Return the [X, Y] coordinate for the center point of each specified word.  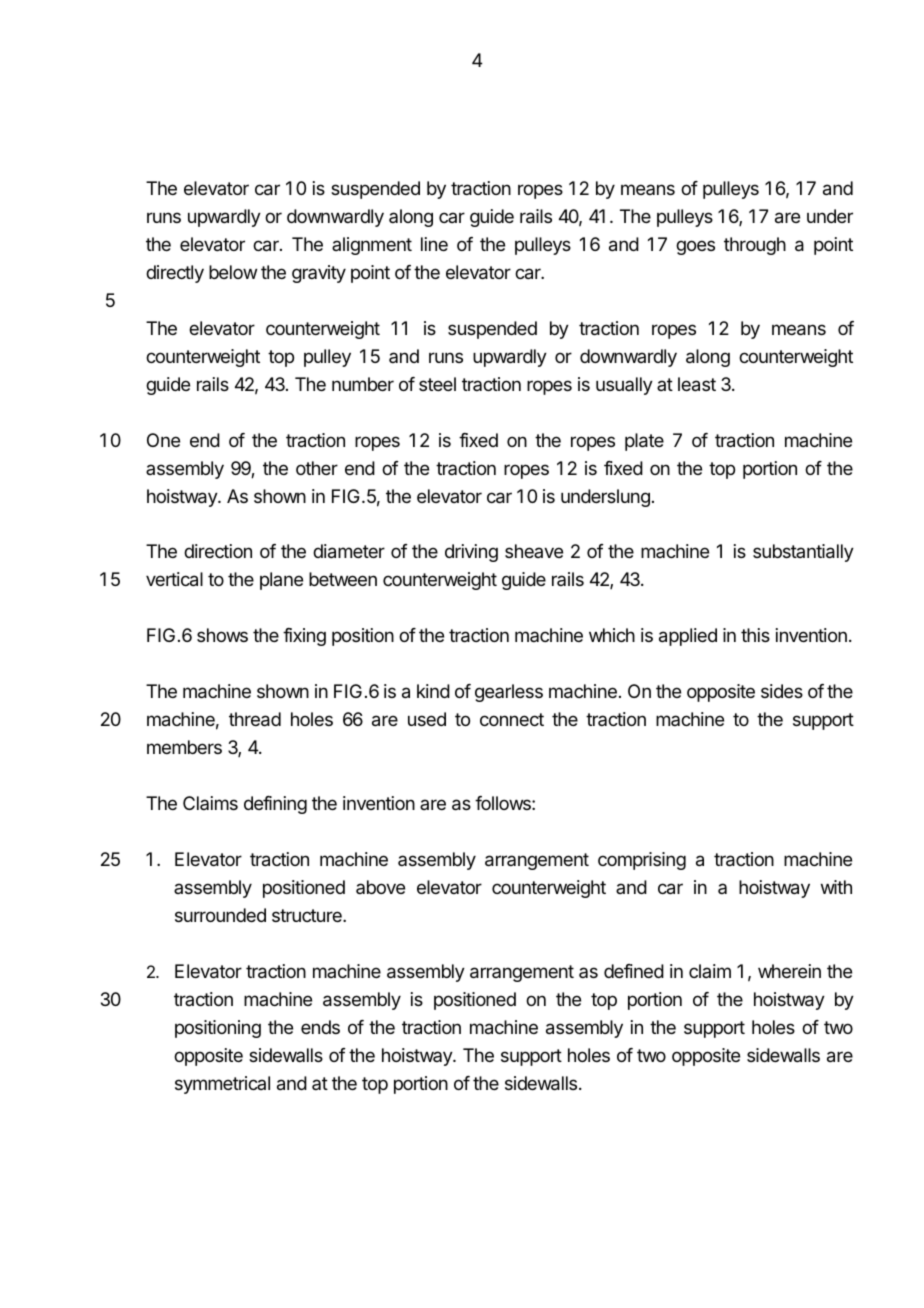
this [755, 635]
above [380, 887]
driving [471, 553]
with [836, 887]
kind [433, 691]
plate [644, 442]
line [434, 244]
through [755, 246]
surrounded [220, 915]
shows [222, 635]
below [233, 272]
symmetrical [222, 1085]
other [317, 468]
